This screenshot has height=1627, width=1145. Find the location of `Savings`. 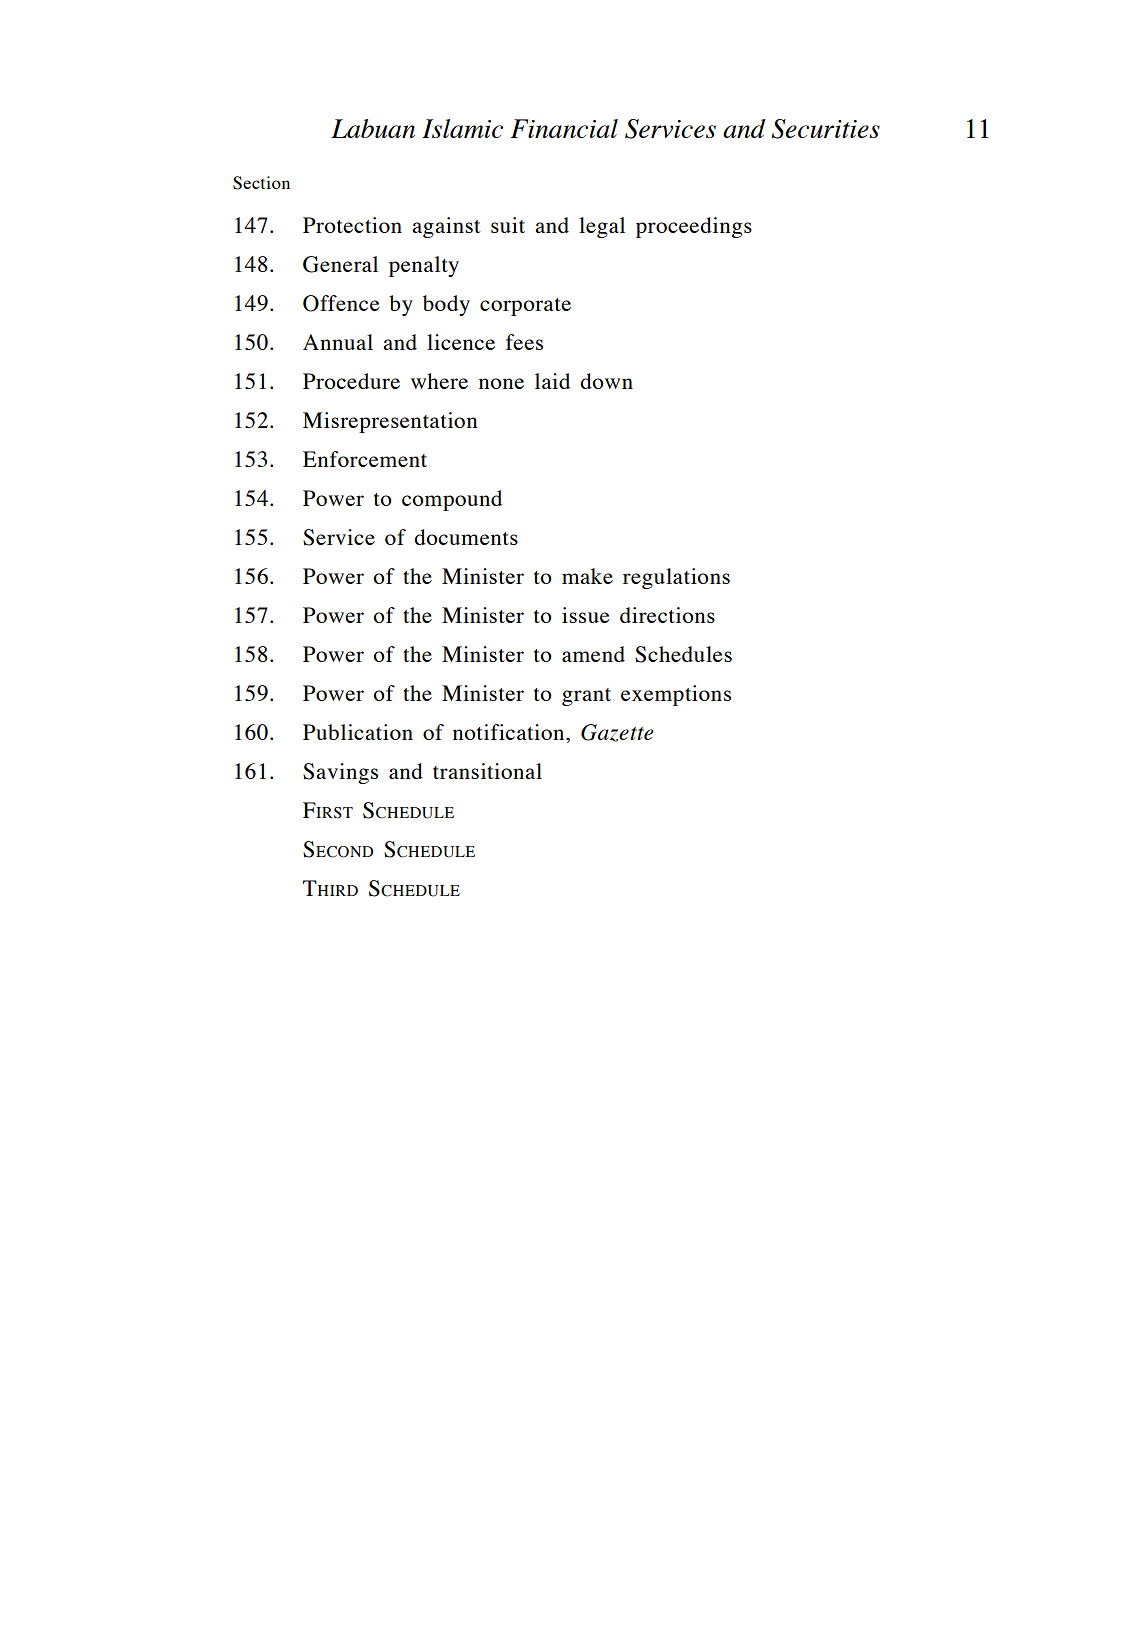

Savings is located at coordinates (340, 773).
